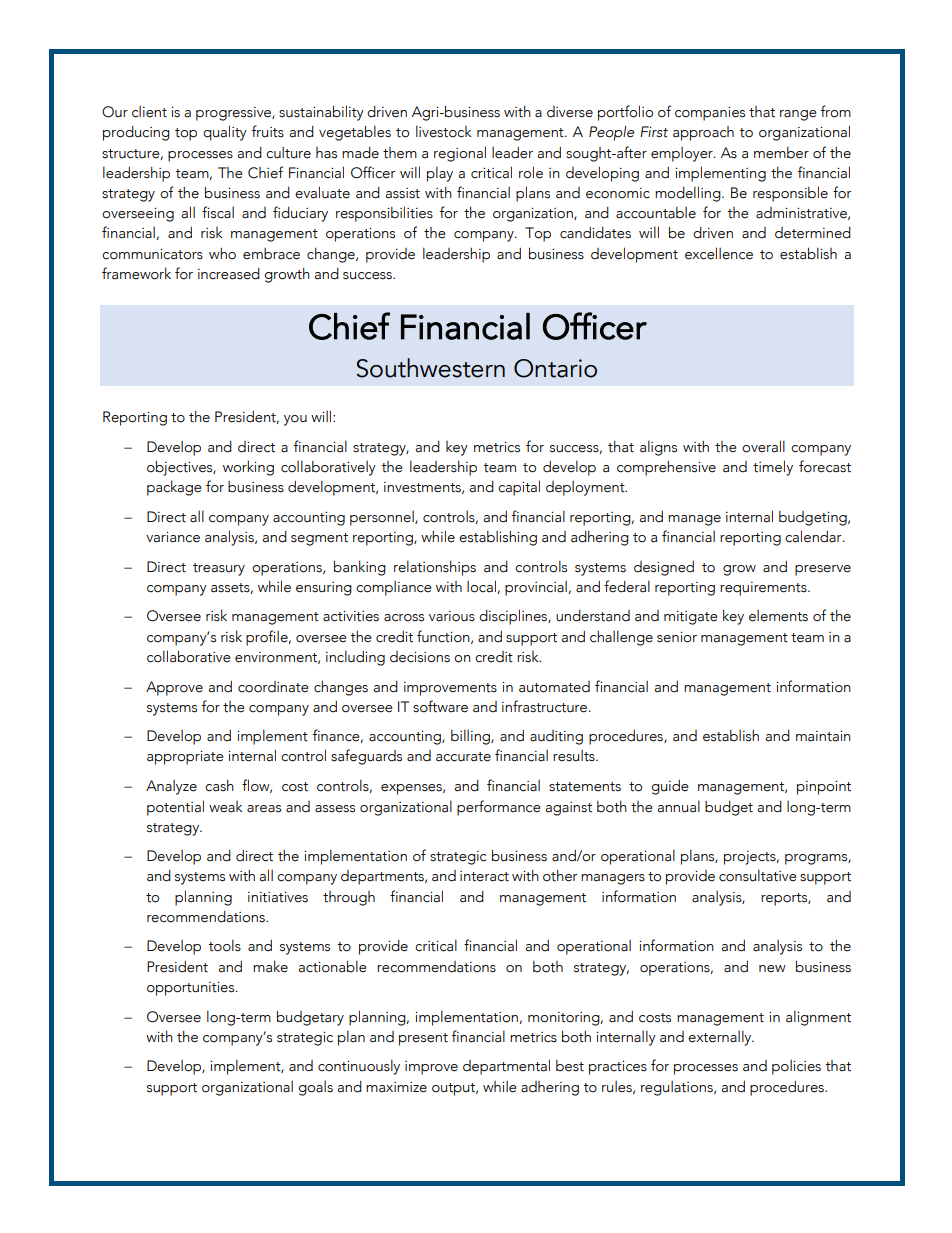 This page has width=952, height=1233. What do you see at coordinates (225, 133) in the page?
I see `quality` at bounding box center [225, 133].
